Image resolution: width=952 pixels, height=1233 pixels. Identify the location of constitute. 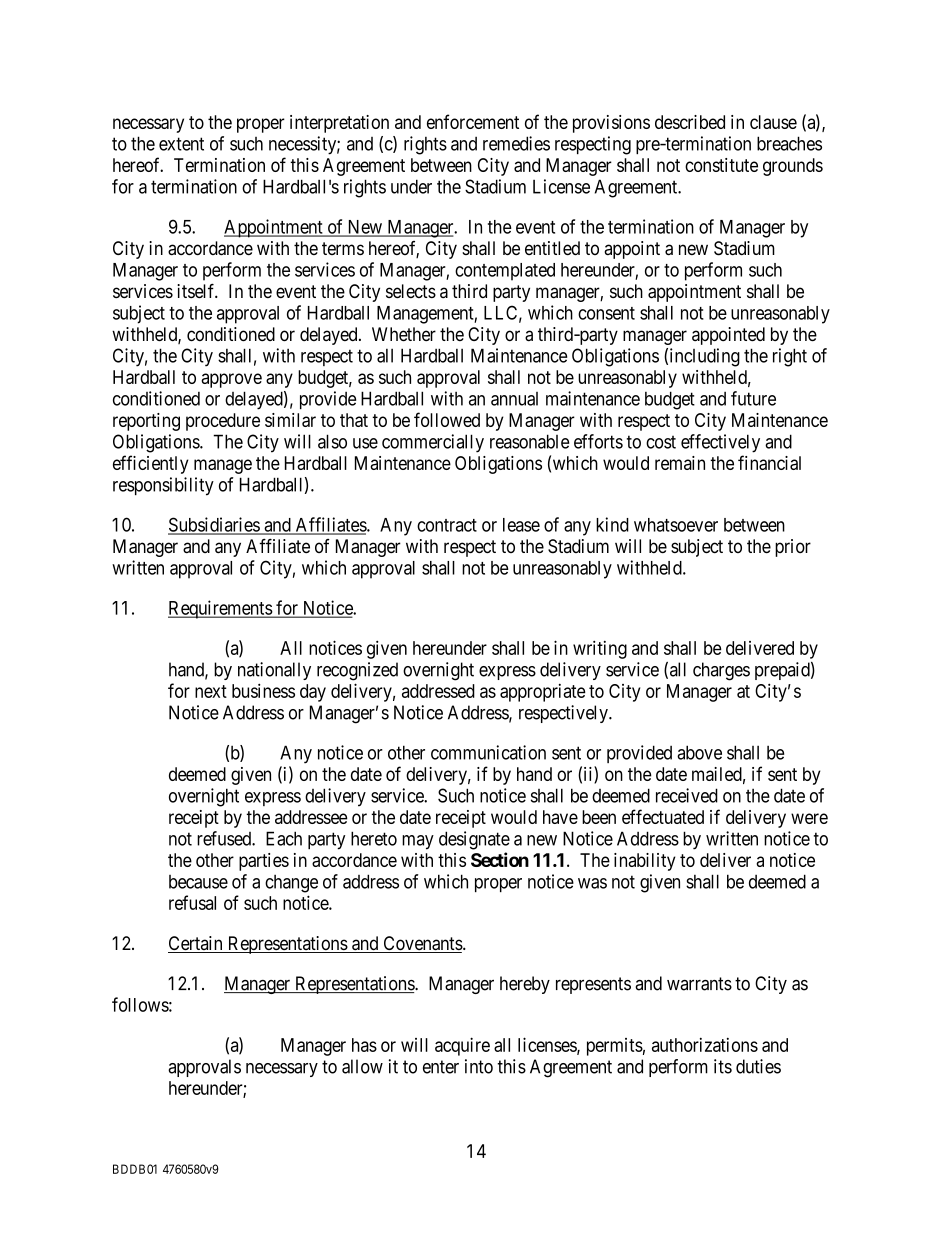
(721, 165).
